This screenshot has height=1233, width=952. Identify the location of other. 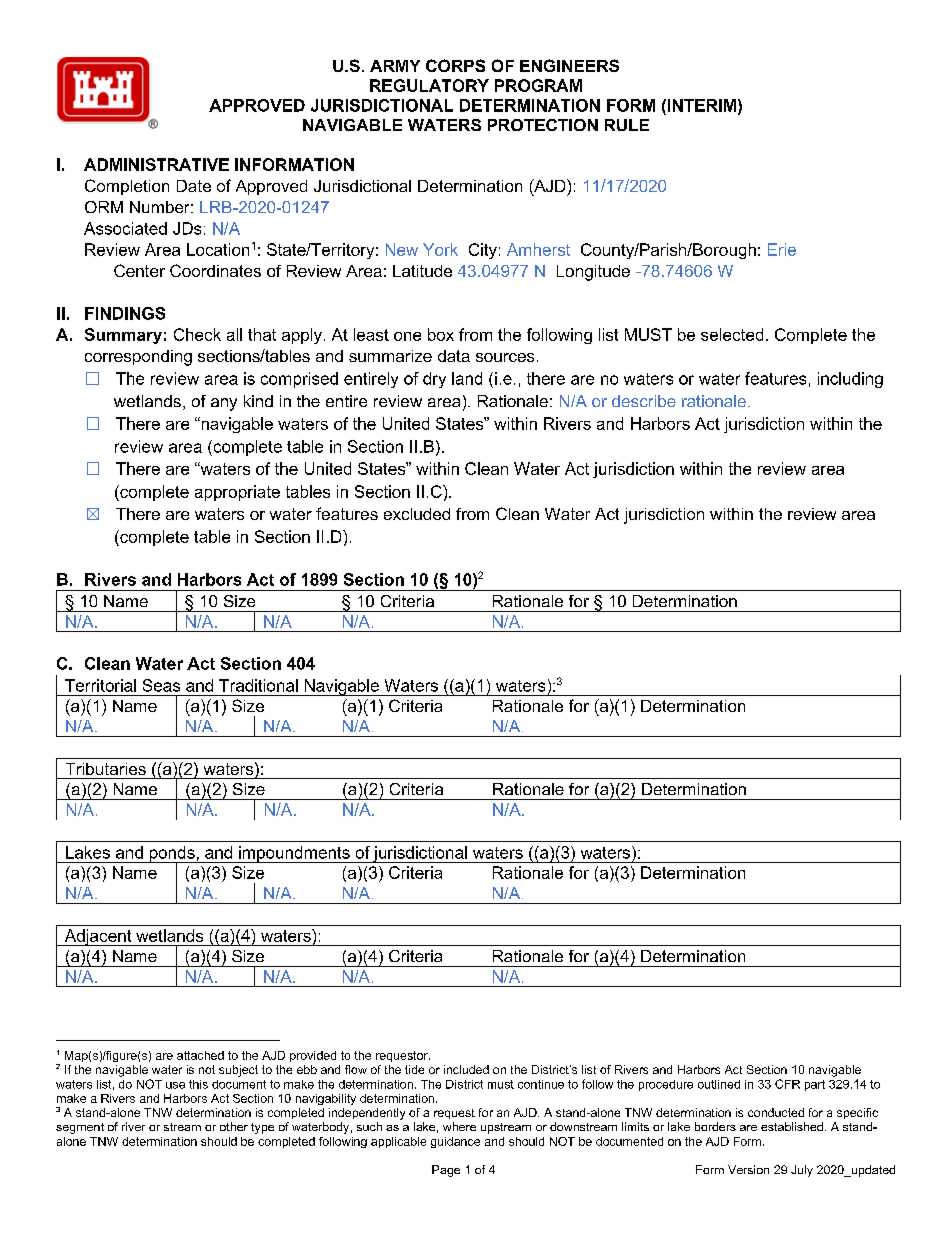
(234, 1126).
